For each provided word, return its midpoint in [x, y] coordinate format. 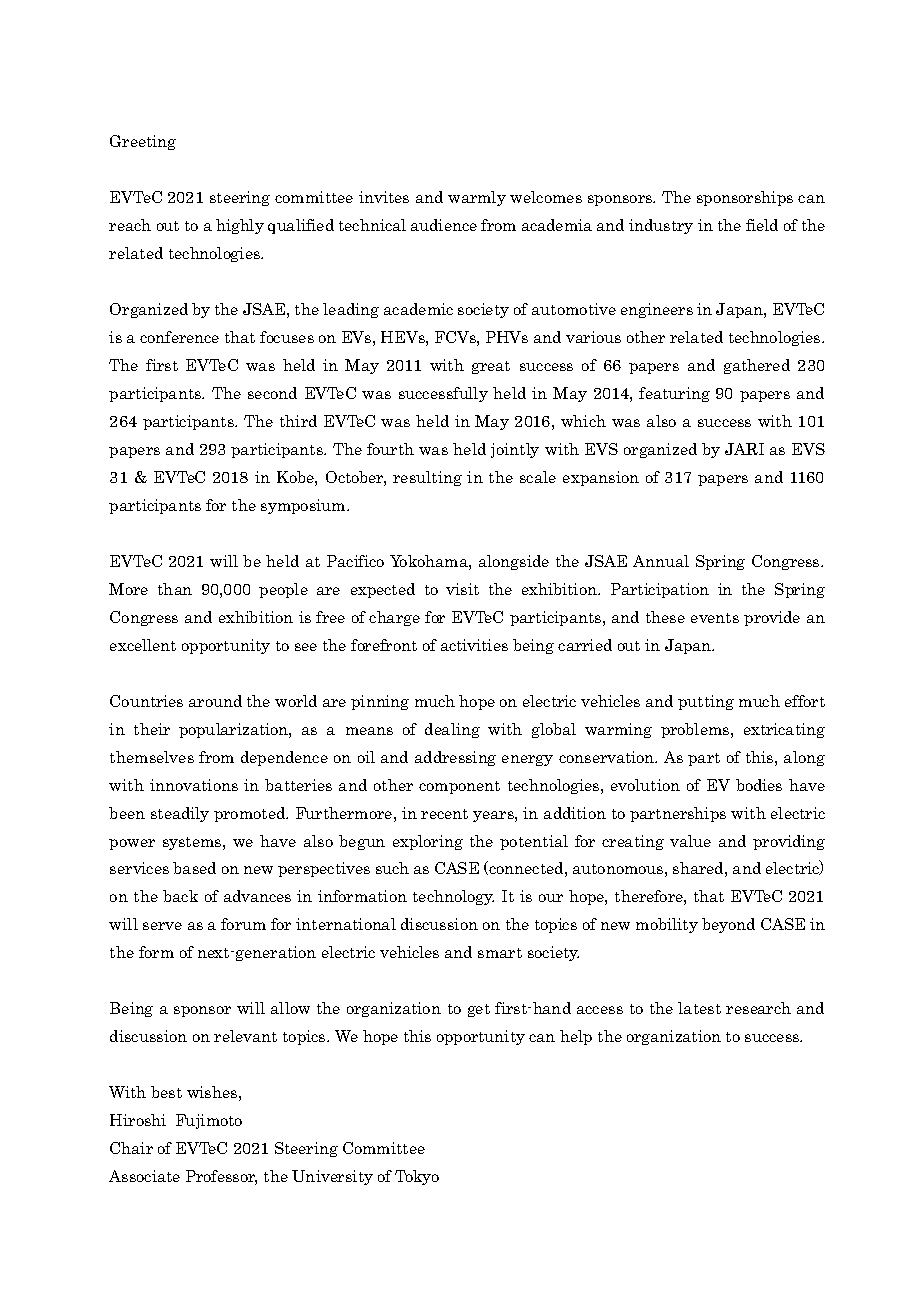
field [762, 225]
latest [699, 1008]
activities [474, 645]
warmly [477, 198]
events [715, 618]
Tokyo [417, 1177]
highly [240, 226]
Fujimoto [209, 1121]
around [215, 701]
